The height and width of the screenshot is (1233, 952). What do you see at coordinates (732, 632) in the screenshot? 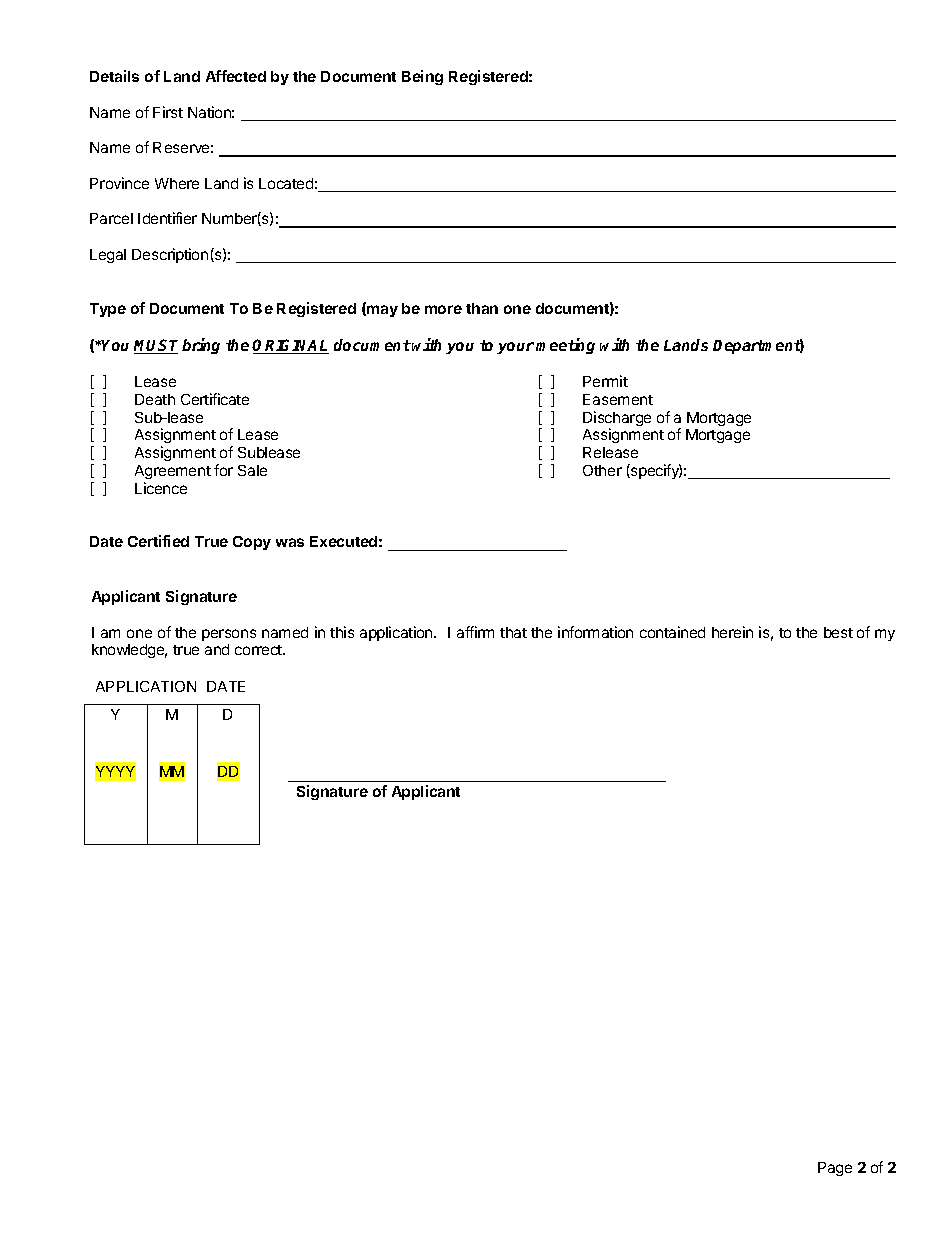
I see `herein` at bounding box center [732, 632].
